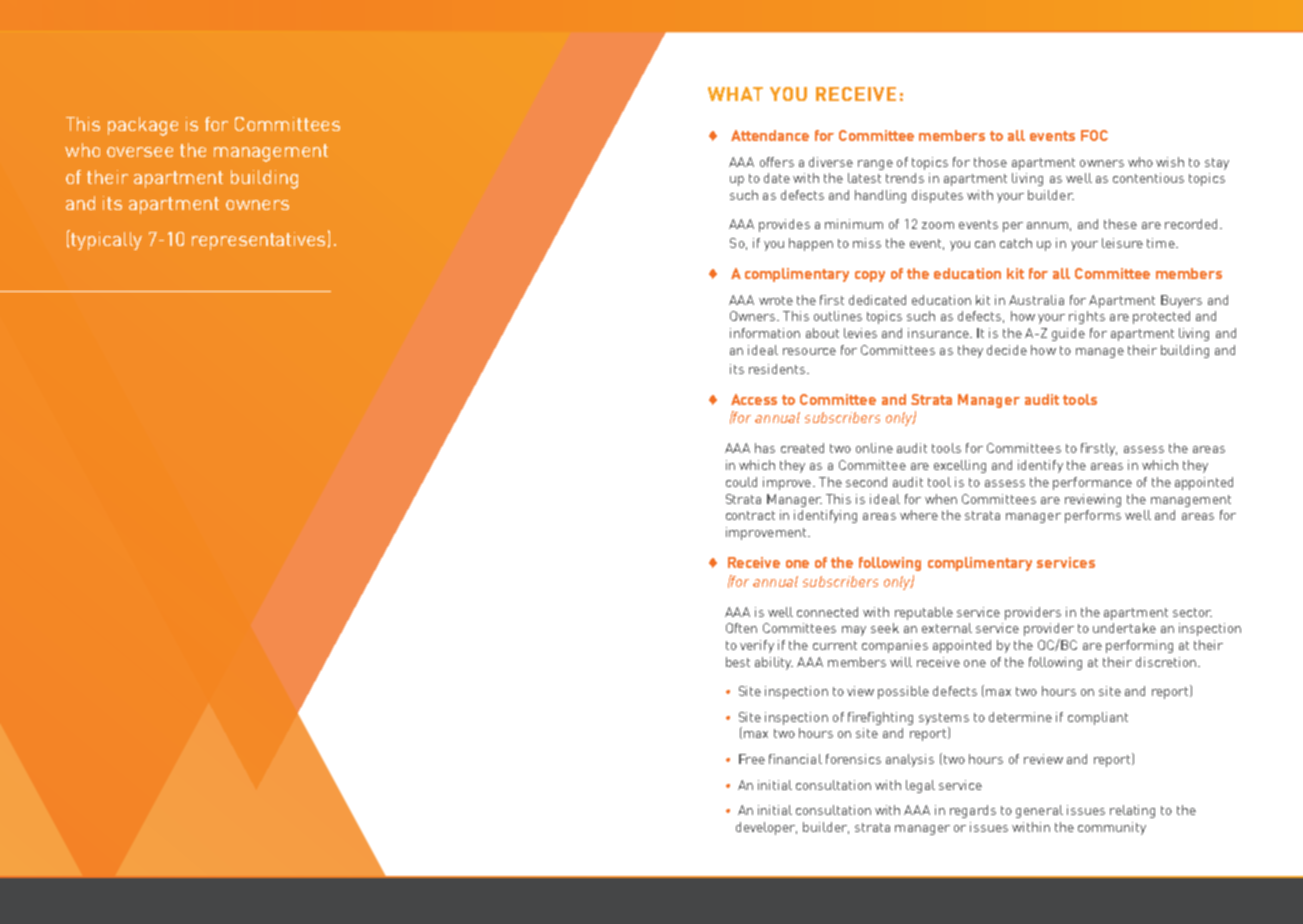  Describe the element at coordinates (770, 135) in the screenshot. I see `Attendance` at that location.
